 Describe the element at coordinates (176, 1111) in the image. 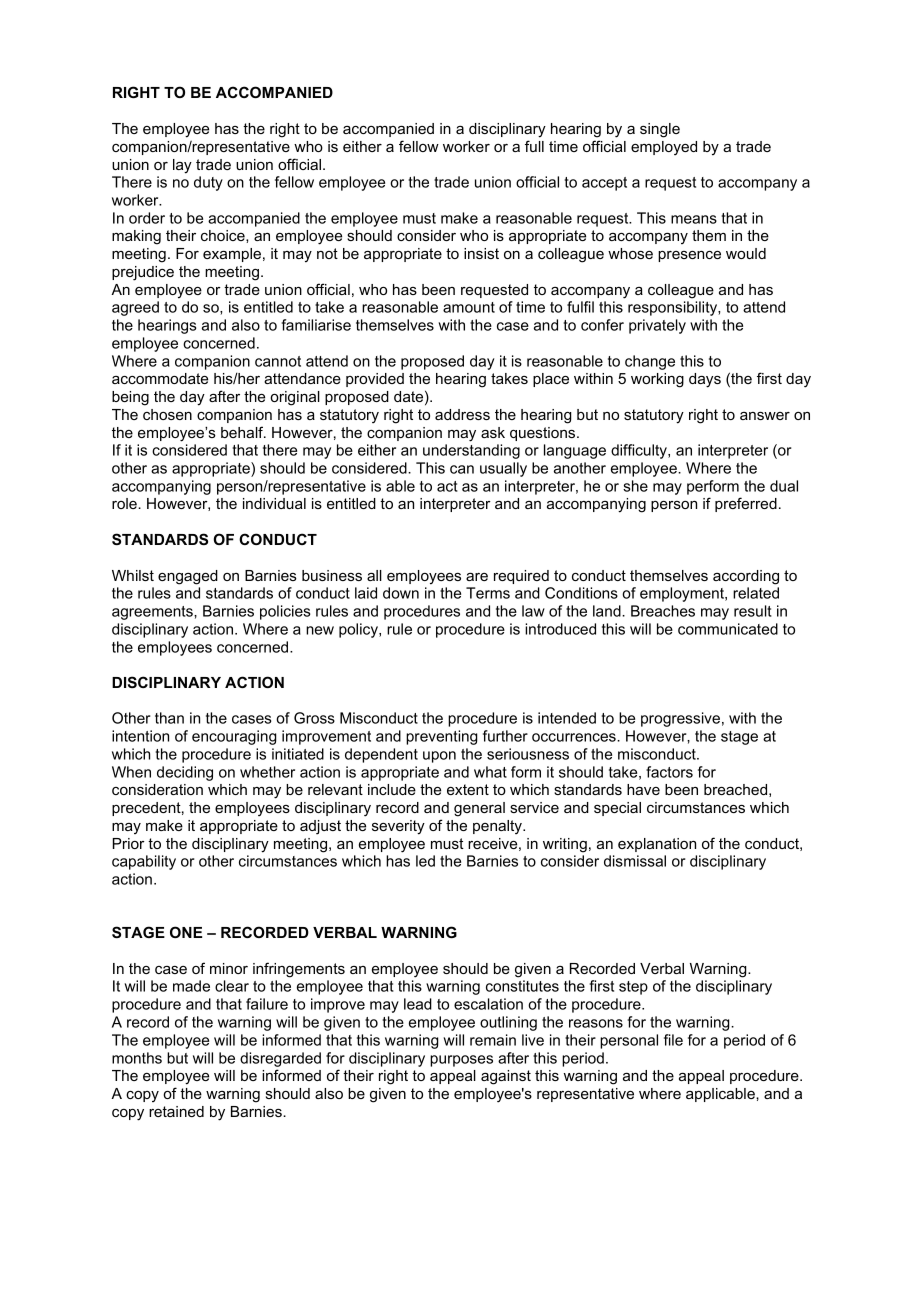

I see `retained` at that location.
